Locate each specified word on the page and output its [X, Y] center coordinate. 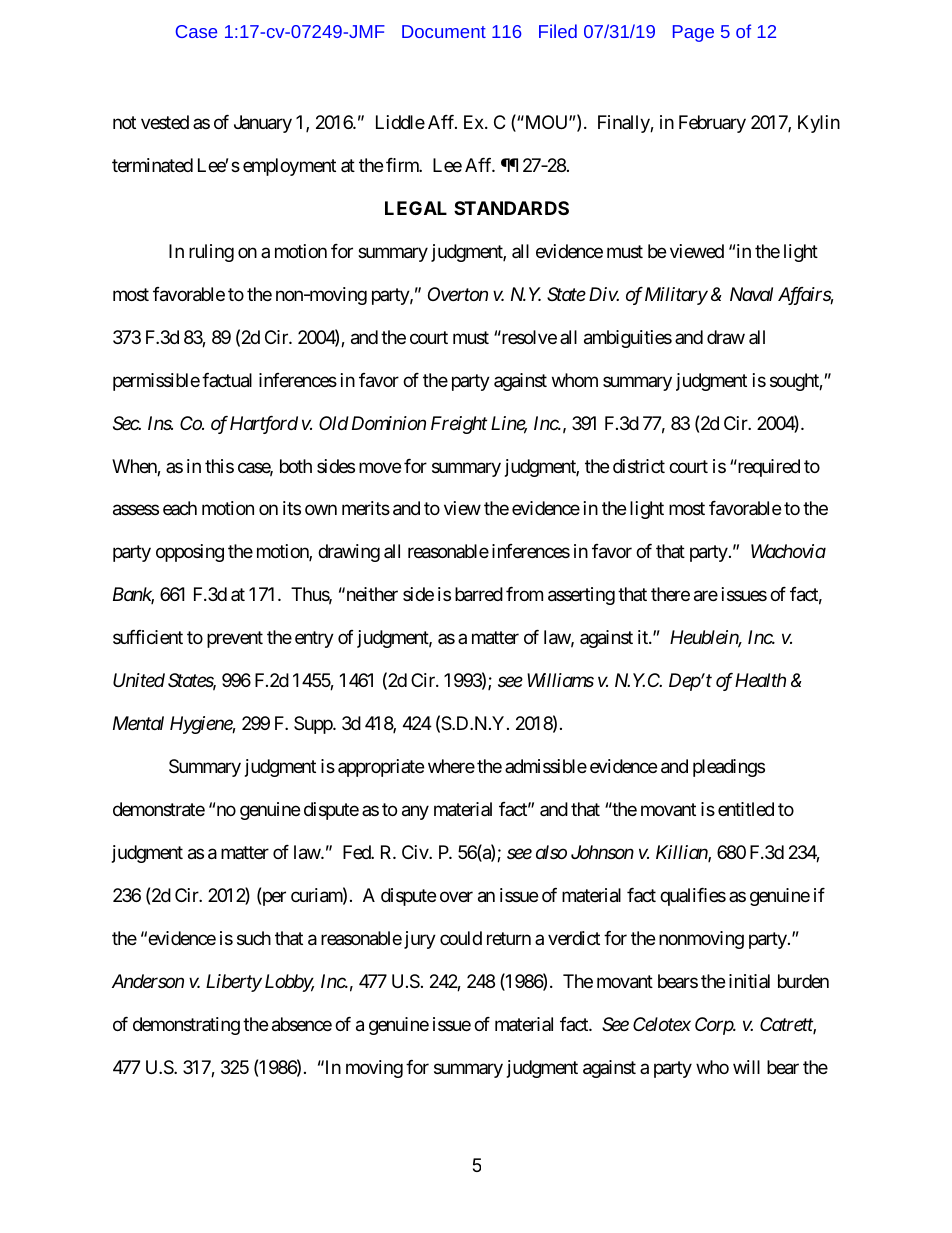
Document [444, 31]
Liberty [234, 983]
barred [479, 594]
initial [749, 981]
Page [693, 33]
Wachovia [788, 551]
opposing [190, 553]
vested [165, 122]
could [461, 938]
